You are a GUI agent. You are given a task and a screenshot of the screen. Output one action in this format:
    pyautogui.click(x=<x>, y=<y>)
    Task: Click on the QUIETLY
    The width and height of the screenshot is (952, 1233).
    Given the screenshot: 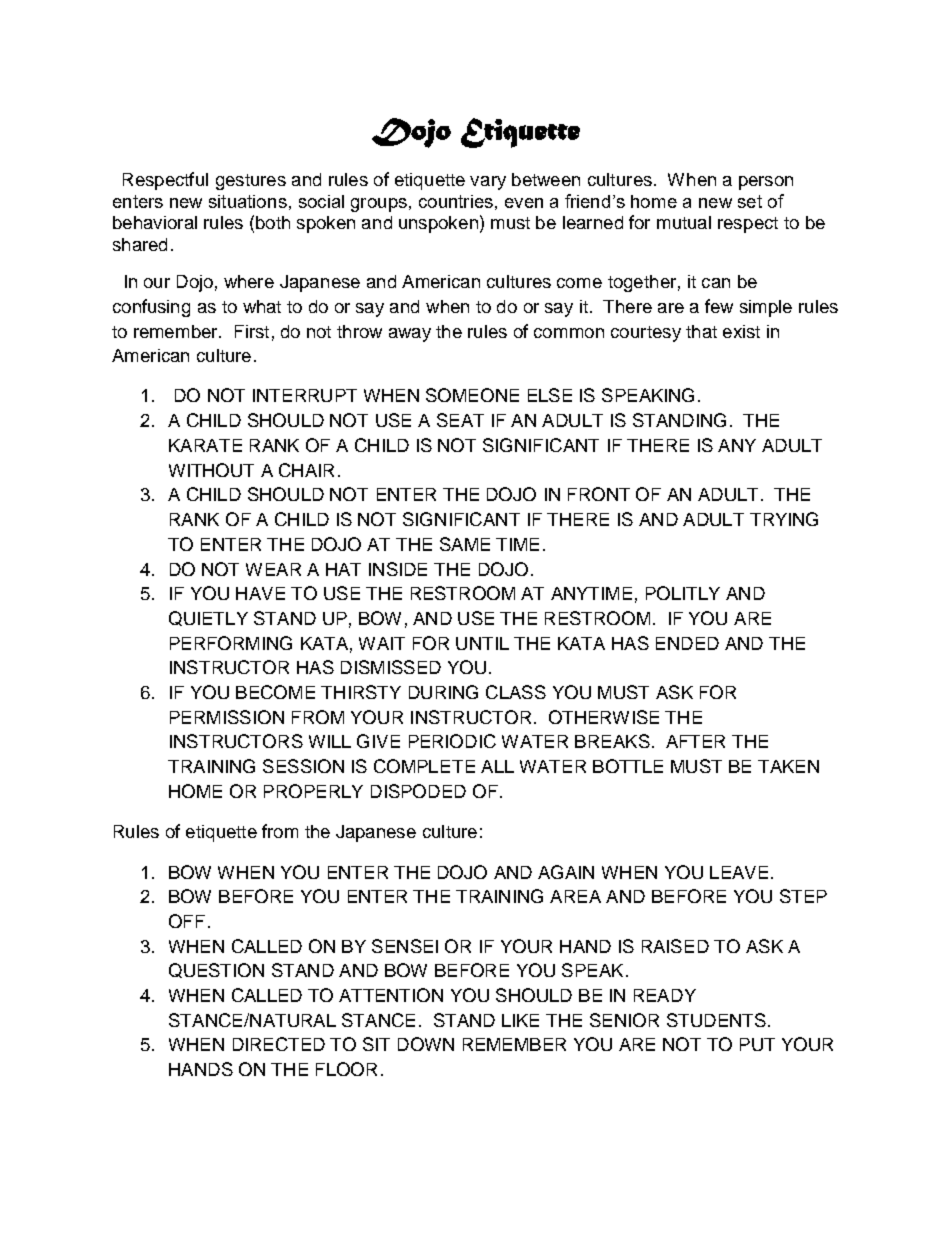 What is the action you would take?
    pyautogui.click(x=208, y=618)
